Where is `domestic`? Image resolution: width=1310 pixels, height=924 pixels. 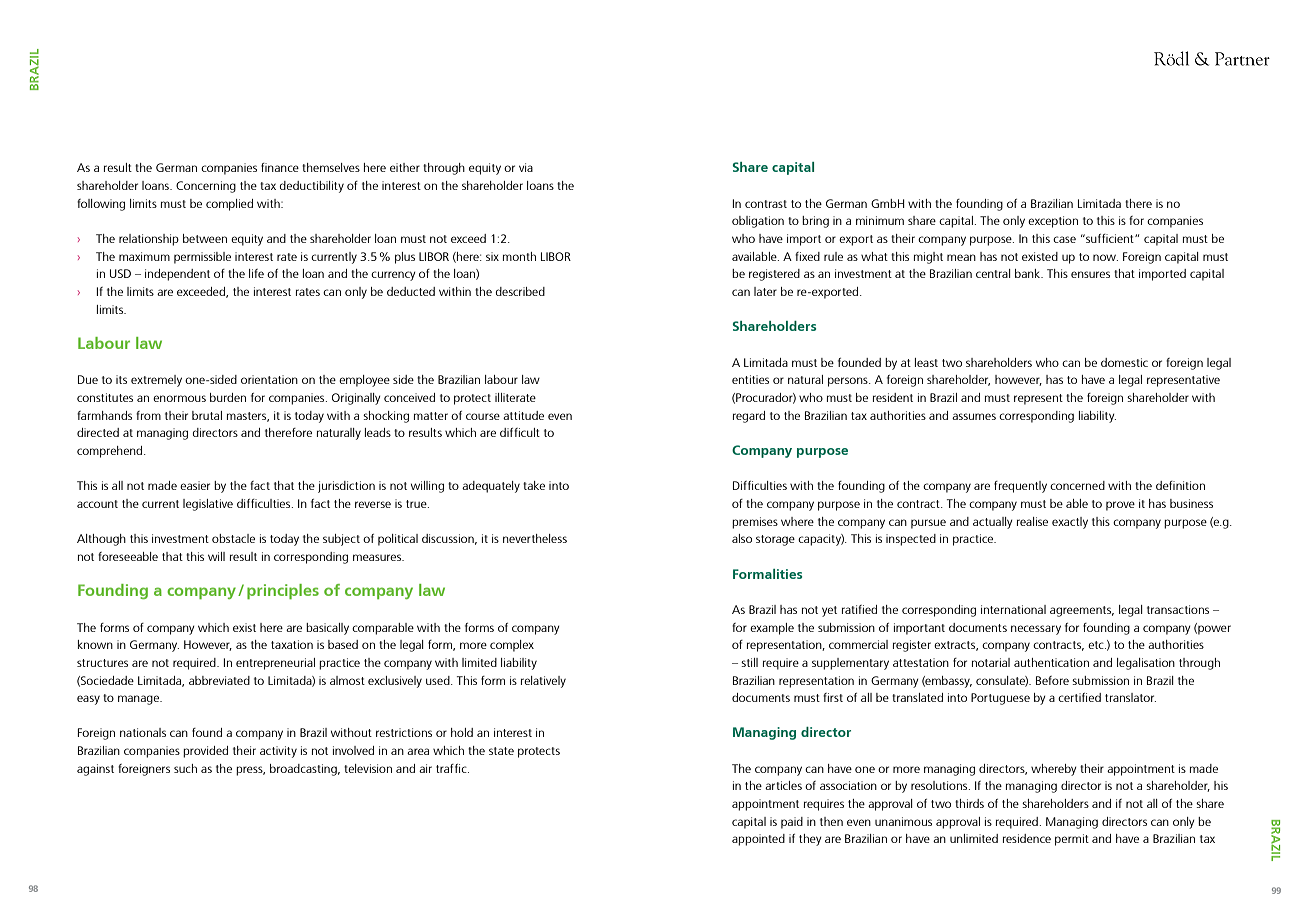
domestic is located at coordinates (1124, 362).
